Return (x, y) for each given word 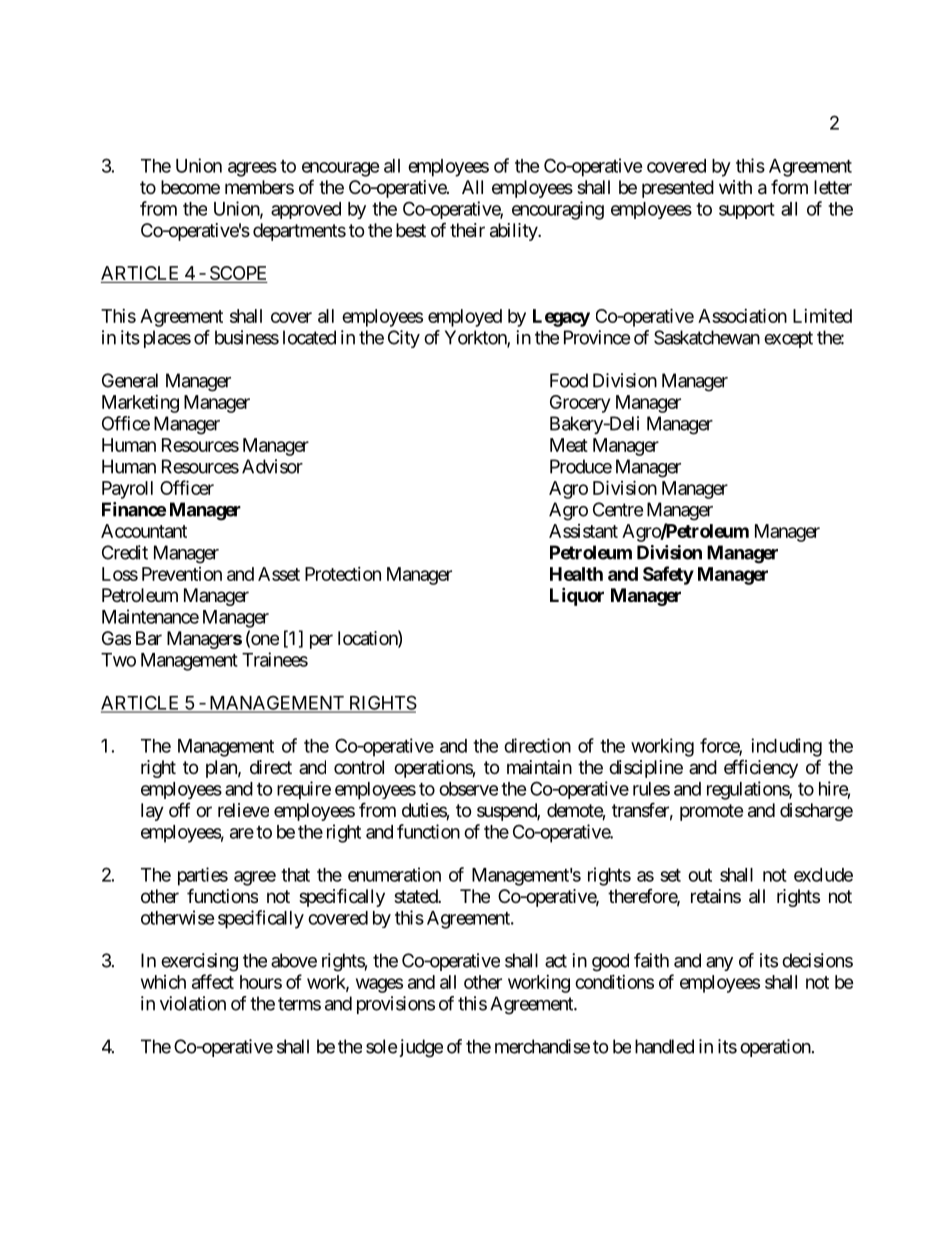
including (786, 747)
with (735, 187)
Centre (618, 509)
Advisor (272, 466)
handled (664, 1046)
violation (193, 1003)
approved (306, 210)
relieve (243, 810)
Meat (569, 445)
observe (468, 789)
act (556, 961)
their (467, 230)
